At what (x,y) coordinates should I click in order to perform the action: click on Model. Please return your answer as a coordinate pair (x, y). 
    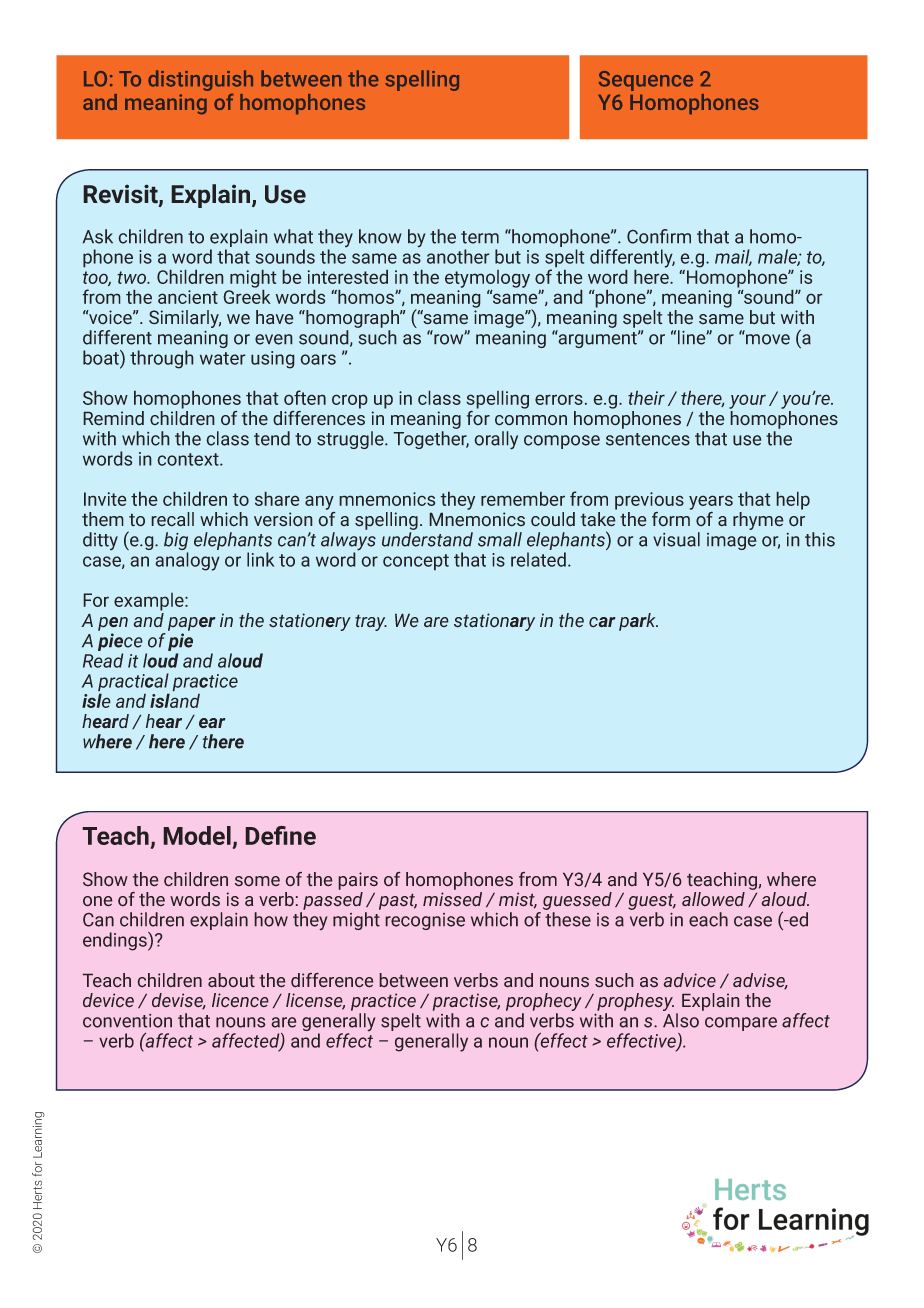
    Looking at the image, I should click on (197, 835).
